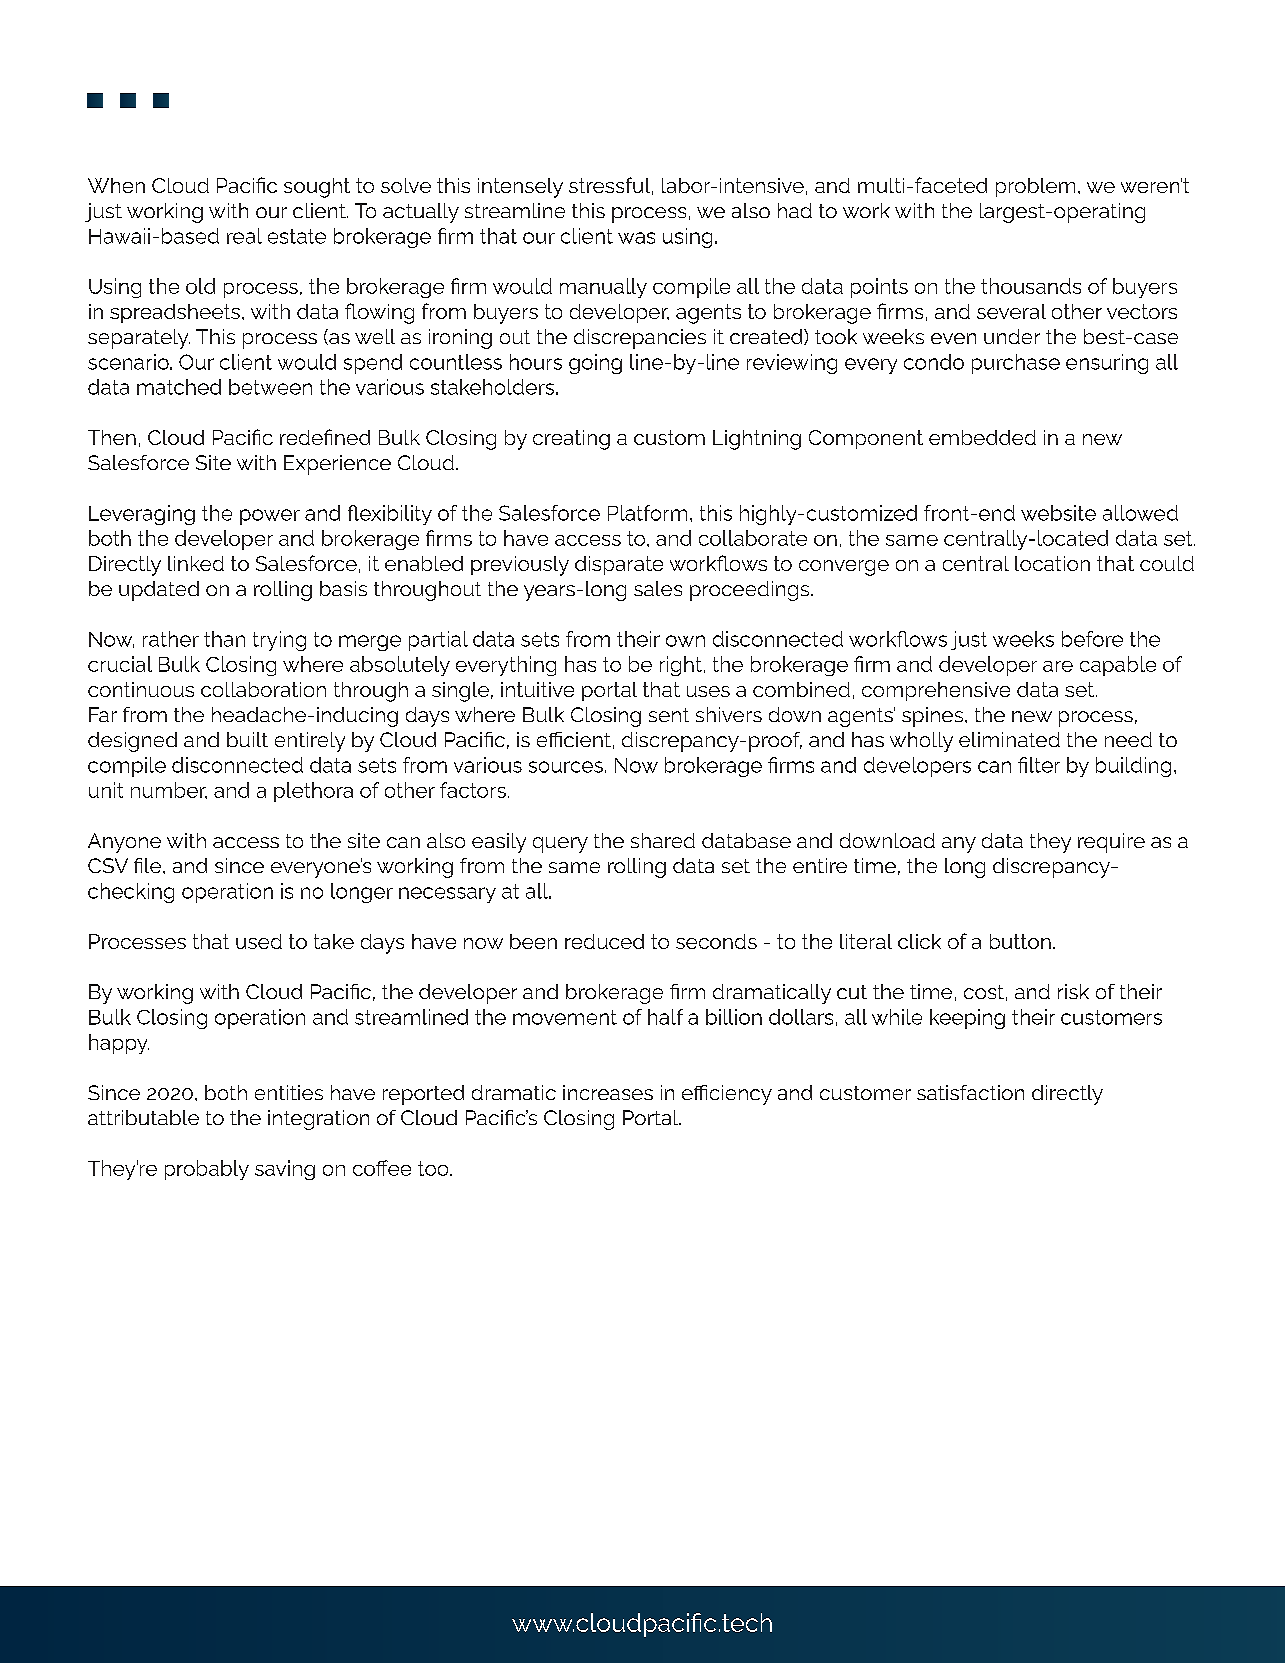  What do you see at coordinates (636, 238) in the screenshot?
I see `was` at bounding box center [636, 238].
